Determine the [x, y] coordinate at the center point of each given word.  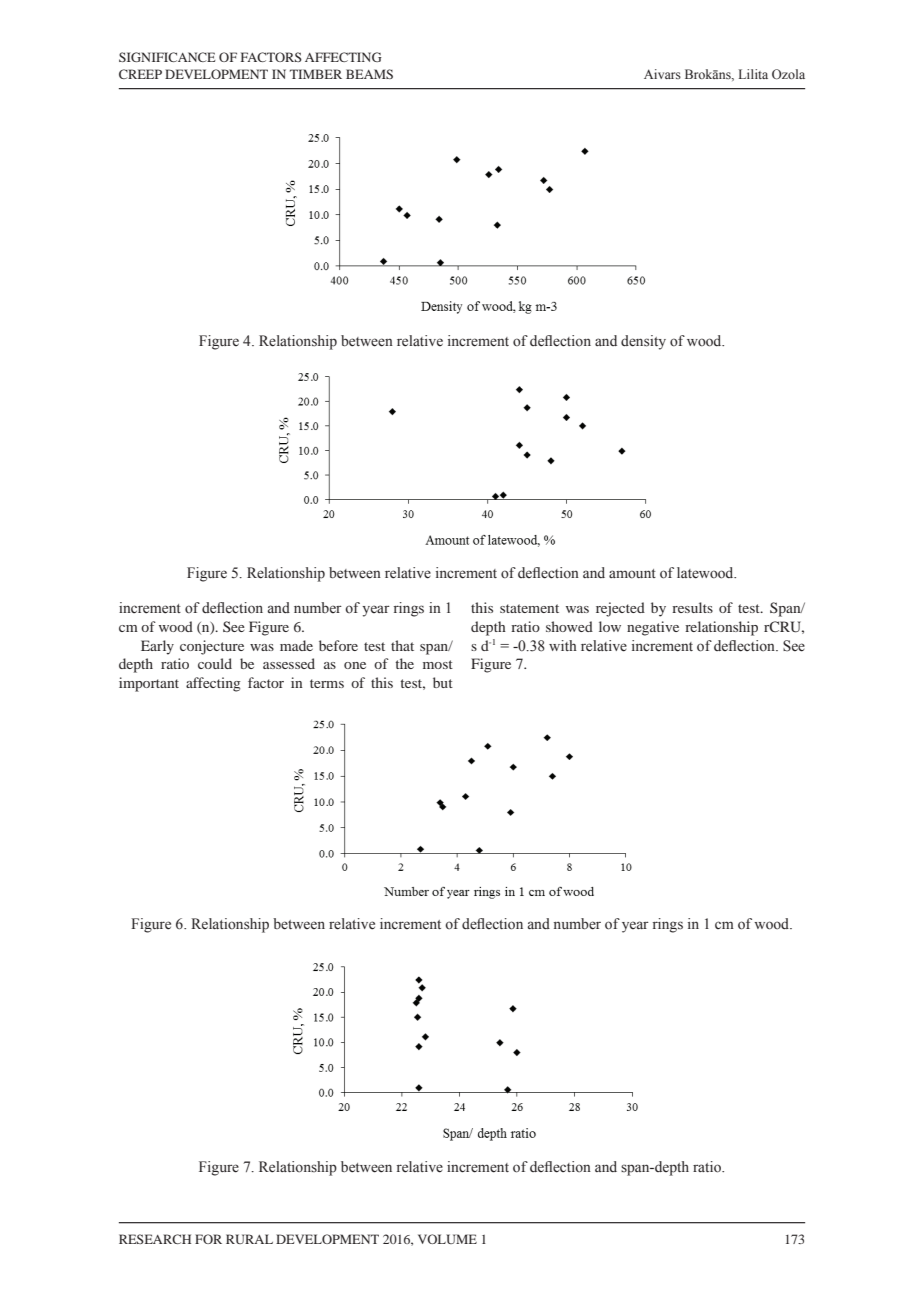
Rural [249, 1239]
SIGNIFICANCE [167, 57]
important [149, 684]
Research [155, 1239]
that [402, 645]
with [563, 645]
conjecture [212, 647]
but [443, 682]
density [643, 342]
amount [632, 574]
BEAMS [369, 74]
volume [447, 1239]
